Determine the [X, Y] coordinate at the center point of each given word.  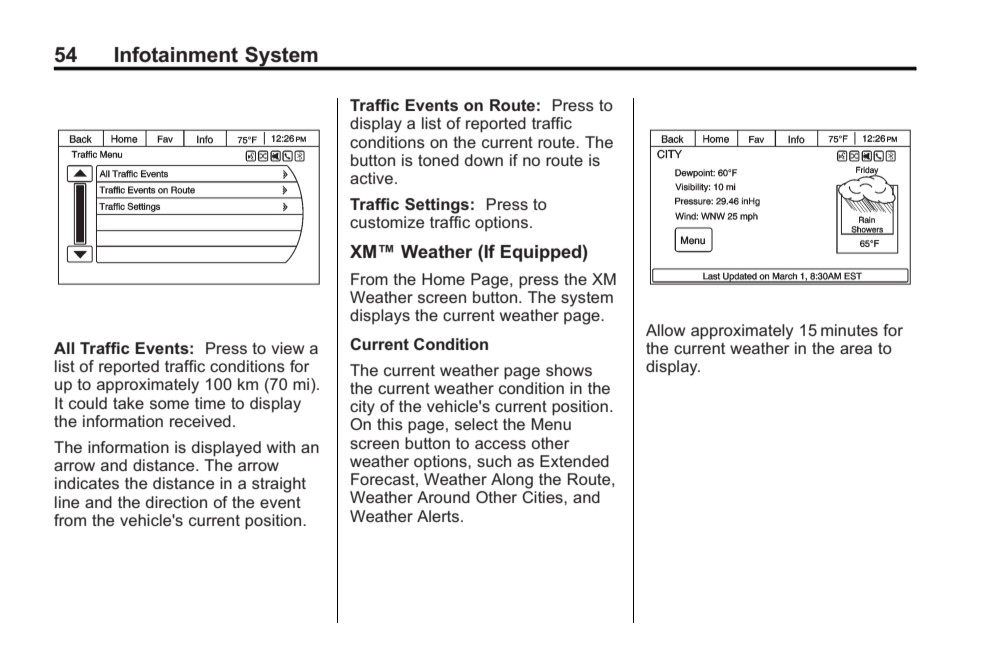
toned [438, 160]
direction [176, 502]
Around [443, 497]
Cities [543, 497]
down [484, 160]
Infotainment [176, 54]
